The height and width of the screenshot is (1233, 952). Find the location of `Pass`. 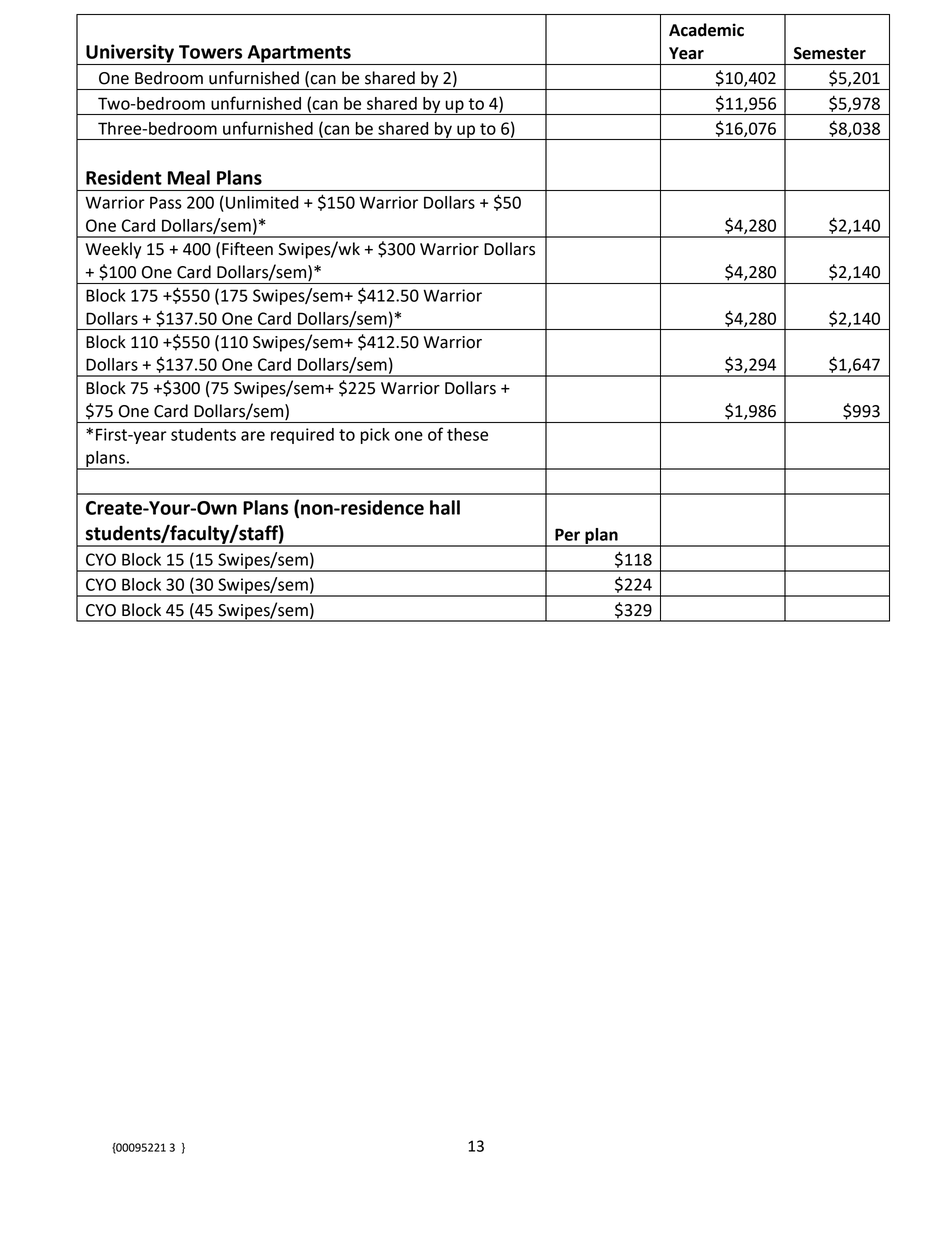

Pass is located at coordinates (166, 202).
